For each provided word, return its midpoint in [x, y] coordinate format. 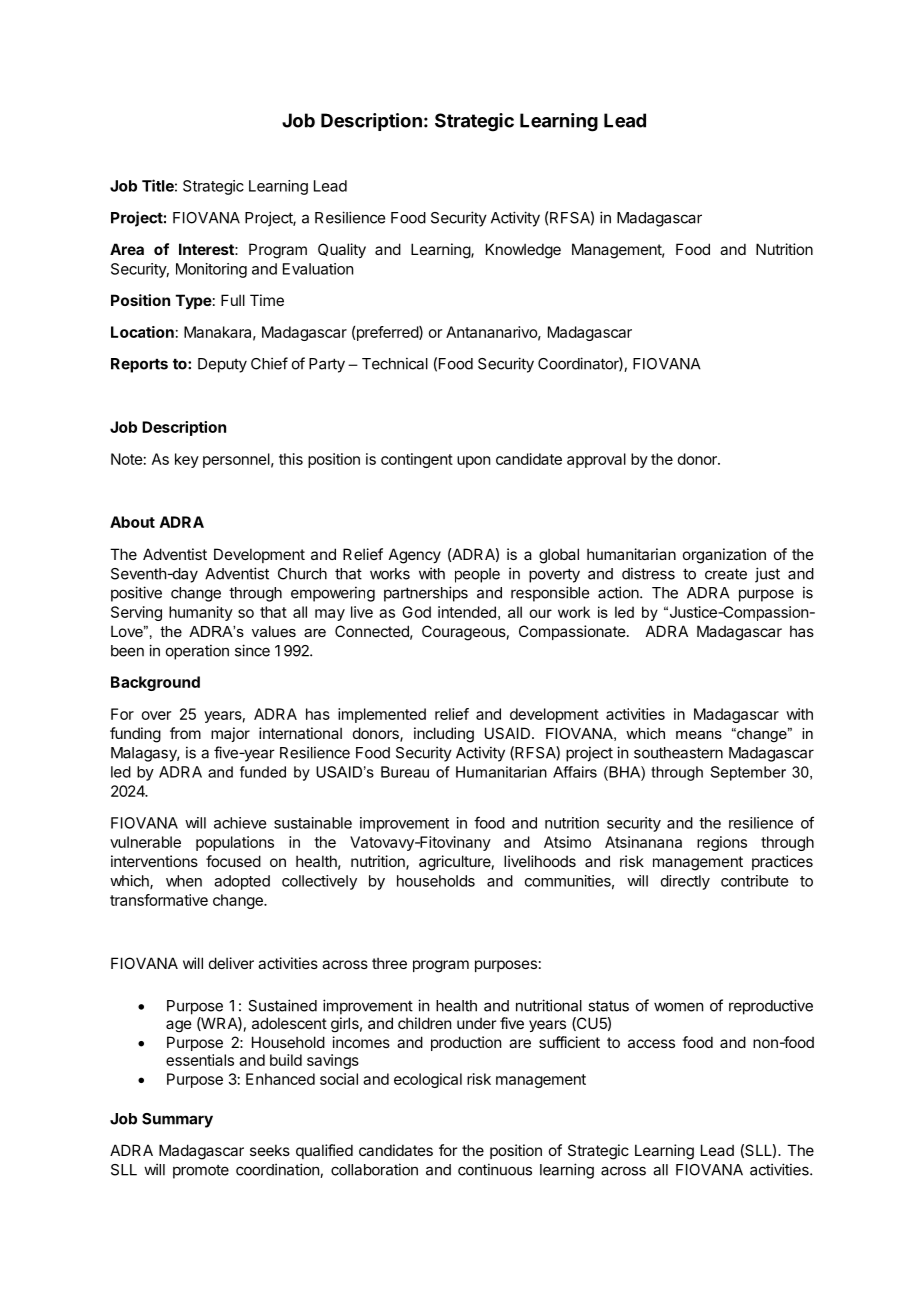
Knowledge [523, 251]
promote [201, 1172]
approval [596, 460]
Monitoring [211, 270]
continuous [495, 1169]
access [651, 1043]
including [444, 735]
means [699, 735]
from [185, 733]
